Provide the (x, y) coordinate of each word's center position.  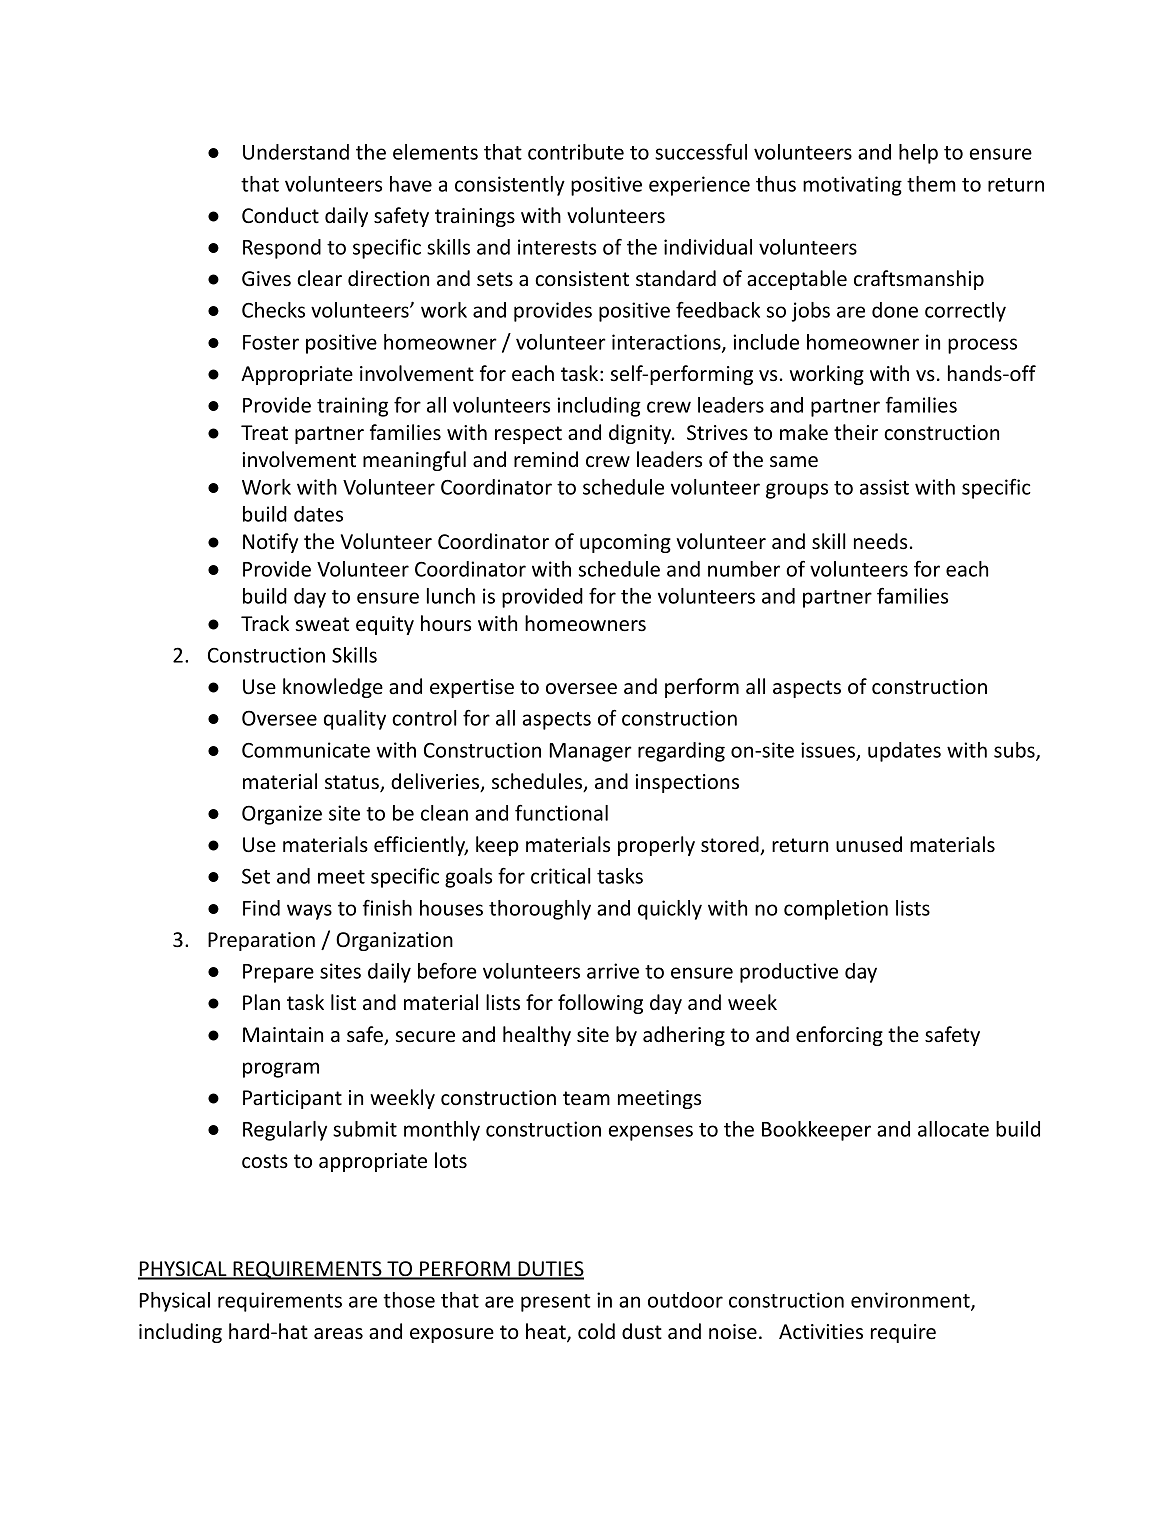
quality (355, 720)
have (411, 184)
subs (1015, 751)
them (931, 184)
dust (642, 1331)
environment (911, 1301)
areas (338, 1334)
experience (699, 186)
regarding (681, 752)
